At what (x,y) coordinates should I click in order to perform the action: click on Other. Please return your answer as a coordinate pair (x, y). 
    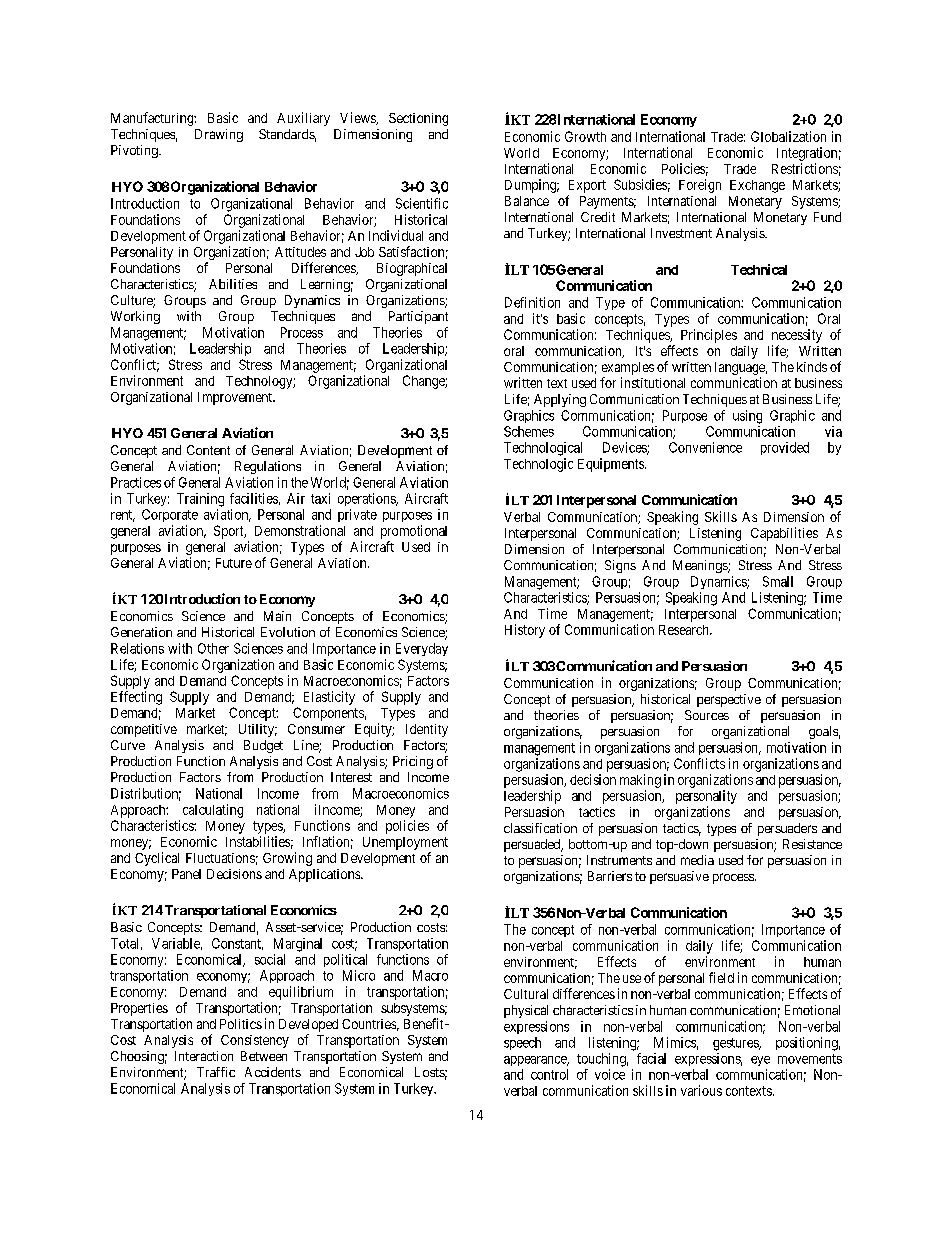
    Looking at the image, I should click on (213, 648).
